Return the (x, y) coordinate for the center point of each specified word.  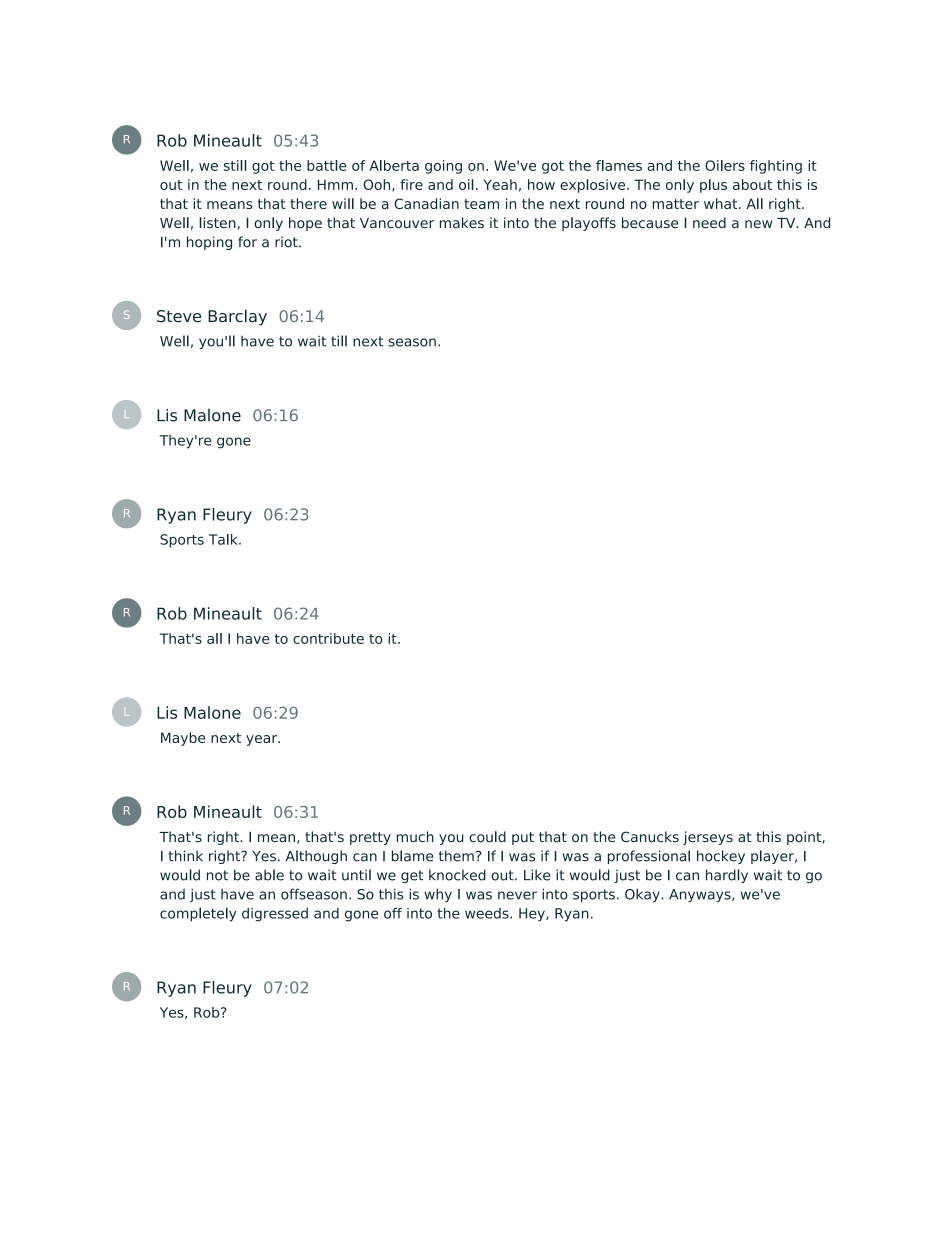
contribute (328, 638)
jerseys (708, 838)
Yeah (500, 184)
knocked (457, 875)
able (269, 875)
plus (713, 186)
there (308, 203)
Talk (224, 539)
